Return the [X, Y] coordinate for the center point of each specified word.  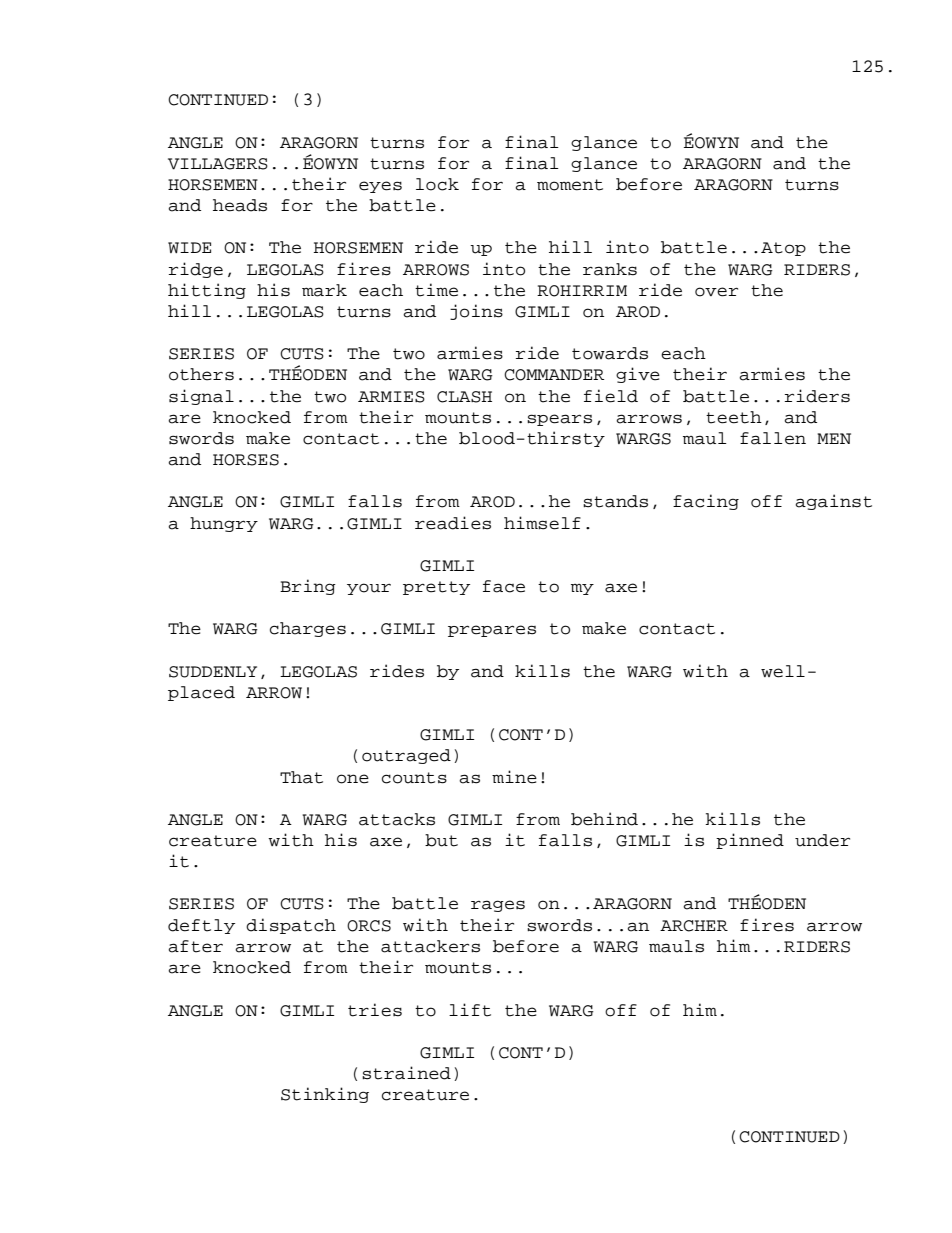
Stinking [325, 1095]
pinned [750, 841]
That [301, 777]
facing [706, 502]
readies [453, 523]
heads [240, 205]
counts [414, 778]
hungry [224, 524]
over [716, 292]
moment [570, 185]
